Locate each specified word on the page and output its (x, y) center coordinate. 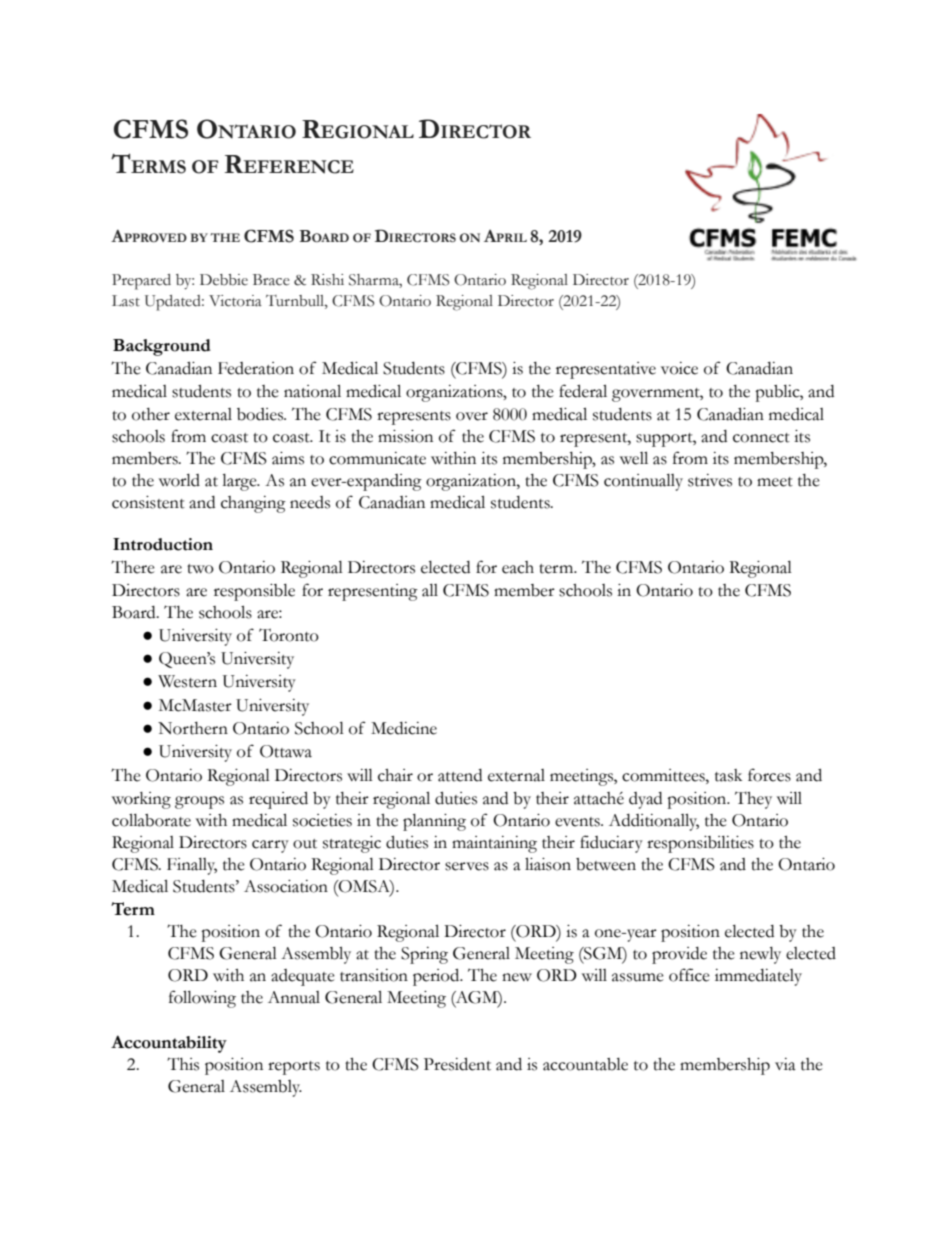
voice (679, 368)
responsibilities (700, 844)
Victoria (235, 301)
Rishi (327, 280)
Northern (193, 728)
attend (460, 775)
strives (710, 480)
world (179, 480)
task (728, 775)
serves (467, 866)
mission (405, 436)
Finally (192, 866)
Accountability (169, 1044)
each (518, 567)
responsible (254, 592)
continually (643, 482)
